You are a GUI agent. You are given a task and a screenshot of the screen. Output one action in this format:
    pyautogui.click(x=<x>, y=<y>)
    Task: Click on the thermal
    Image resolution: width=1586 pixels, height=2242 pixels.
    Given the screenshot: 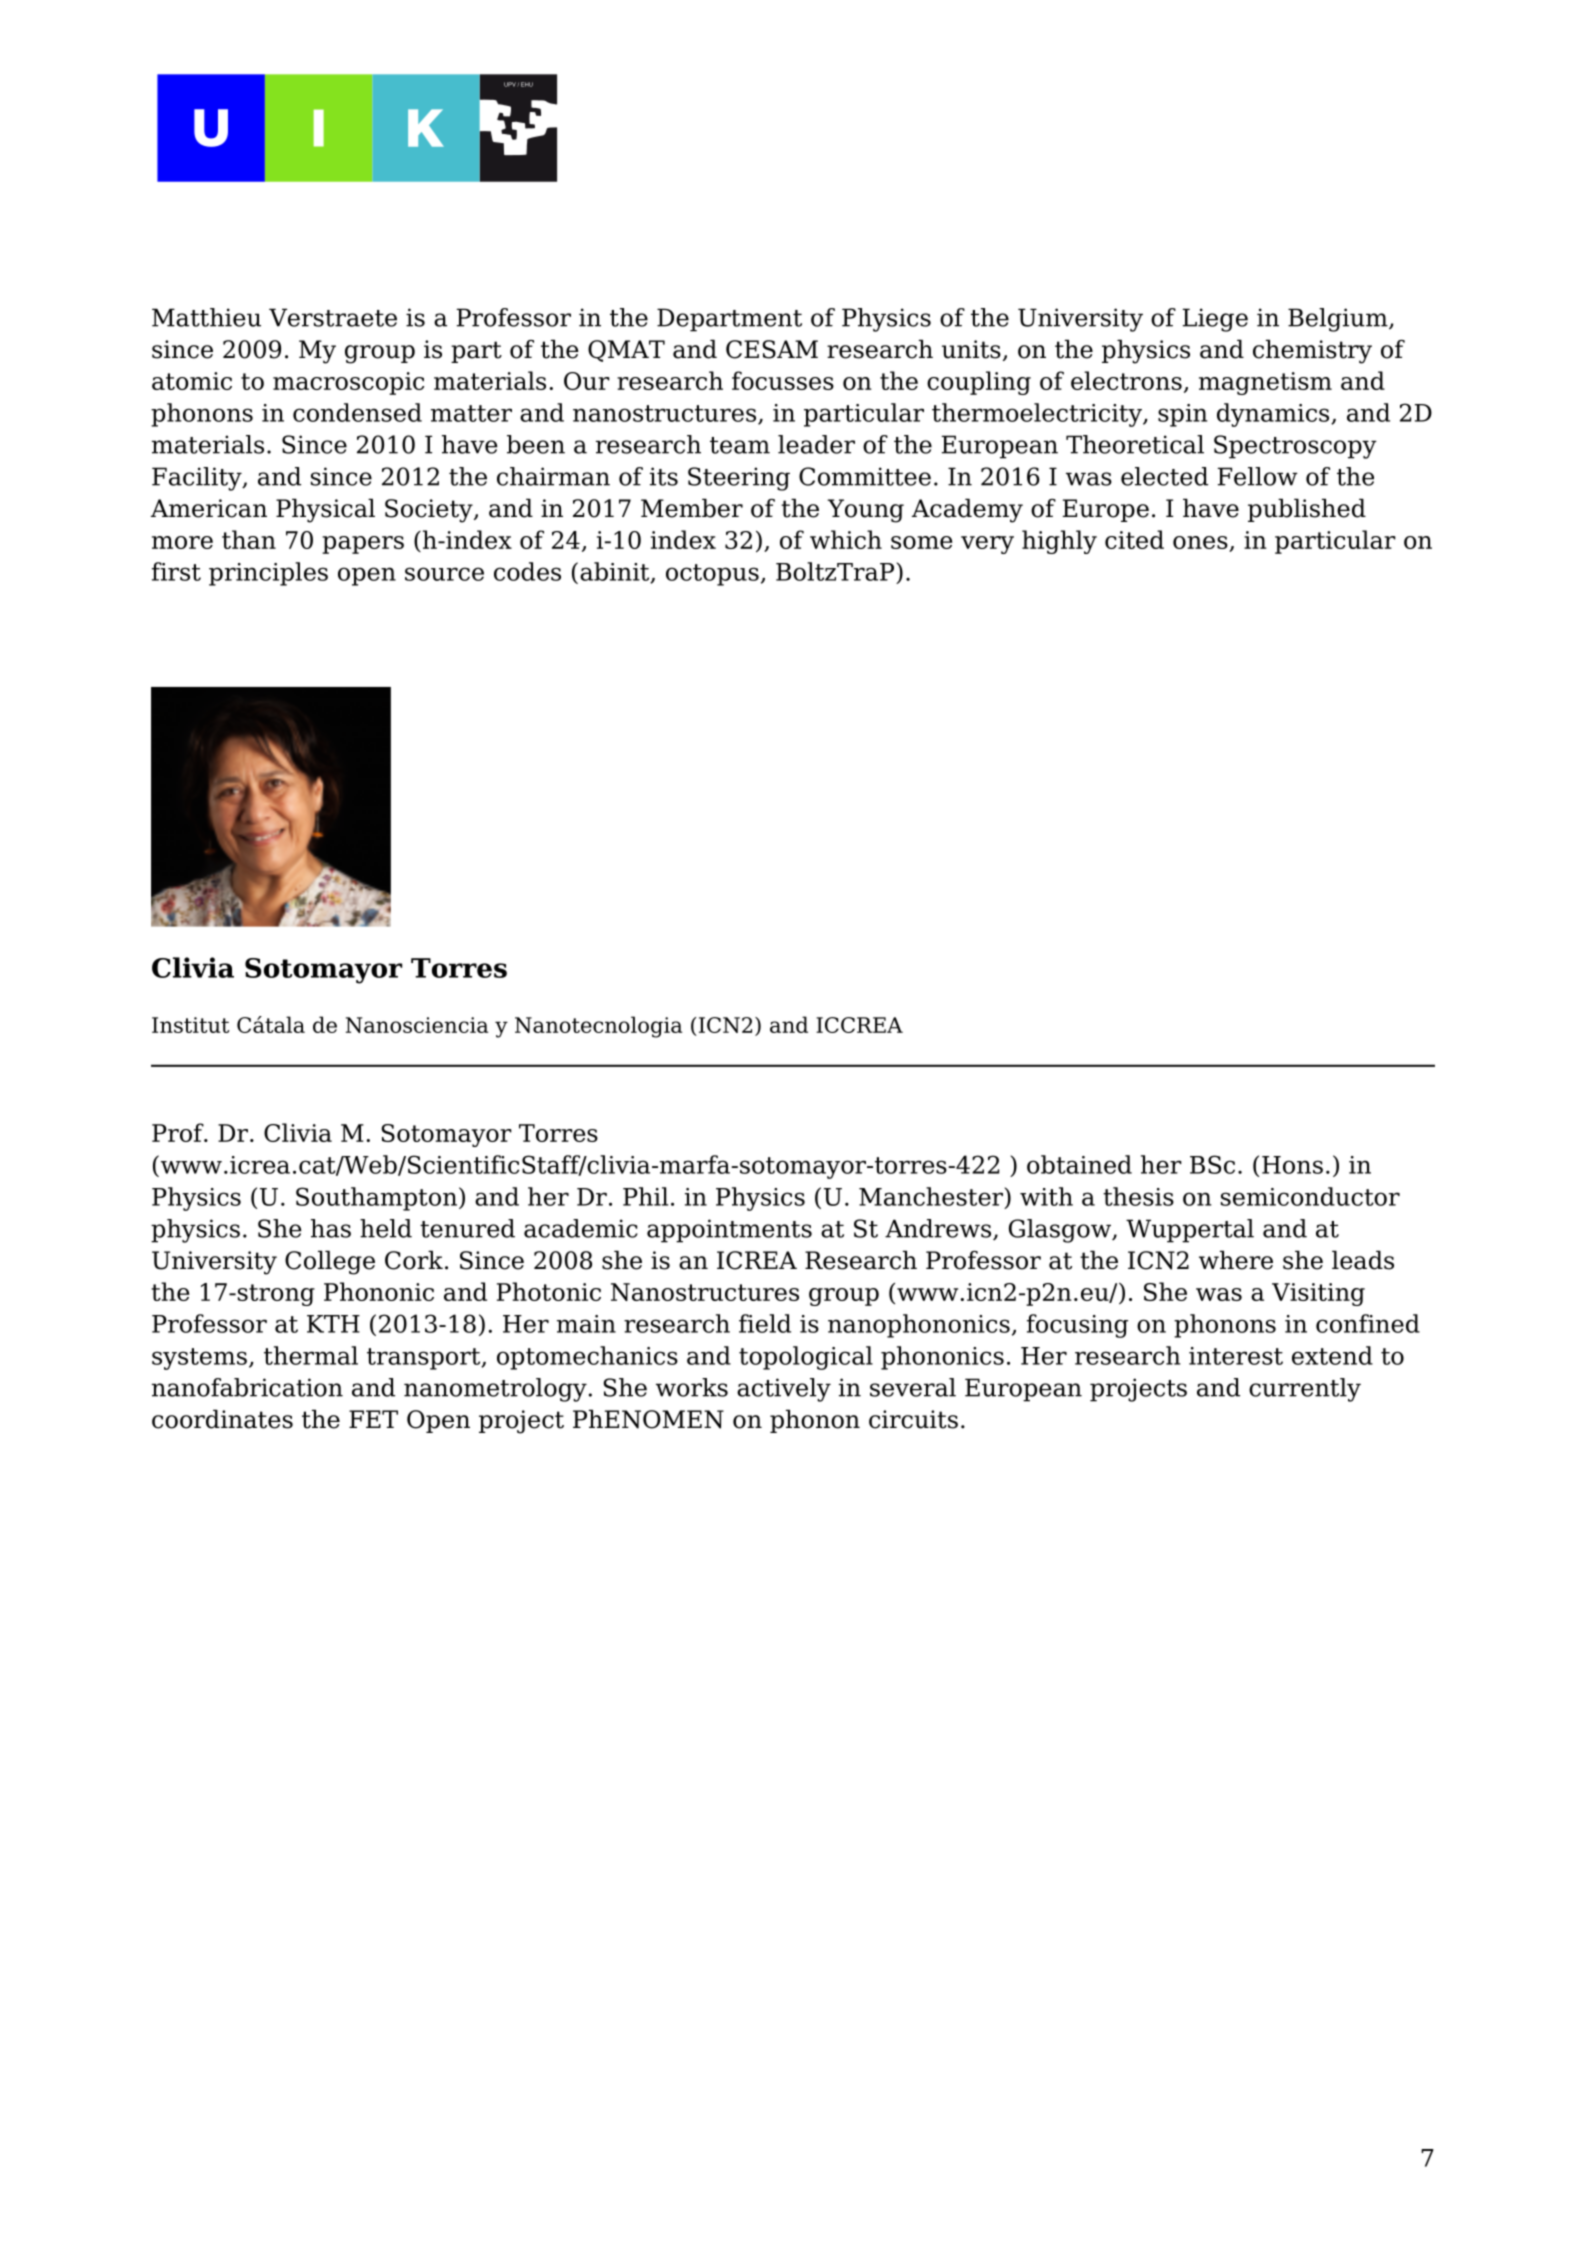 What is the action you would take?
    pyautogui.click(x=311, y=1355)
